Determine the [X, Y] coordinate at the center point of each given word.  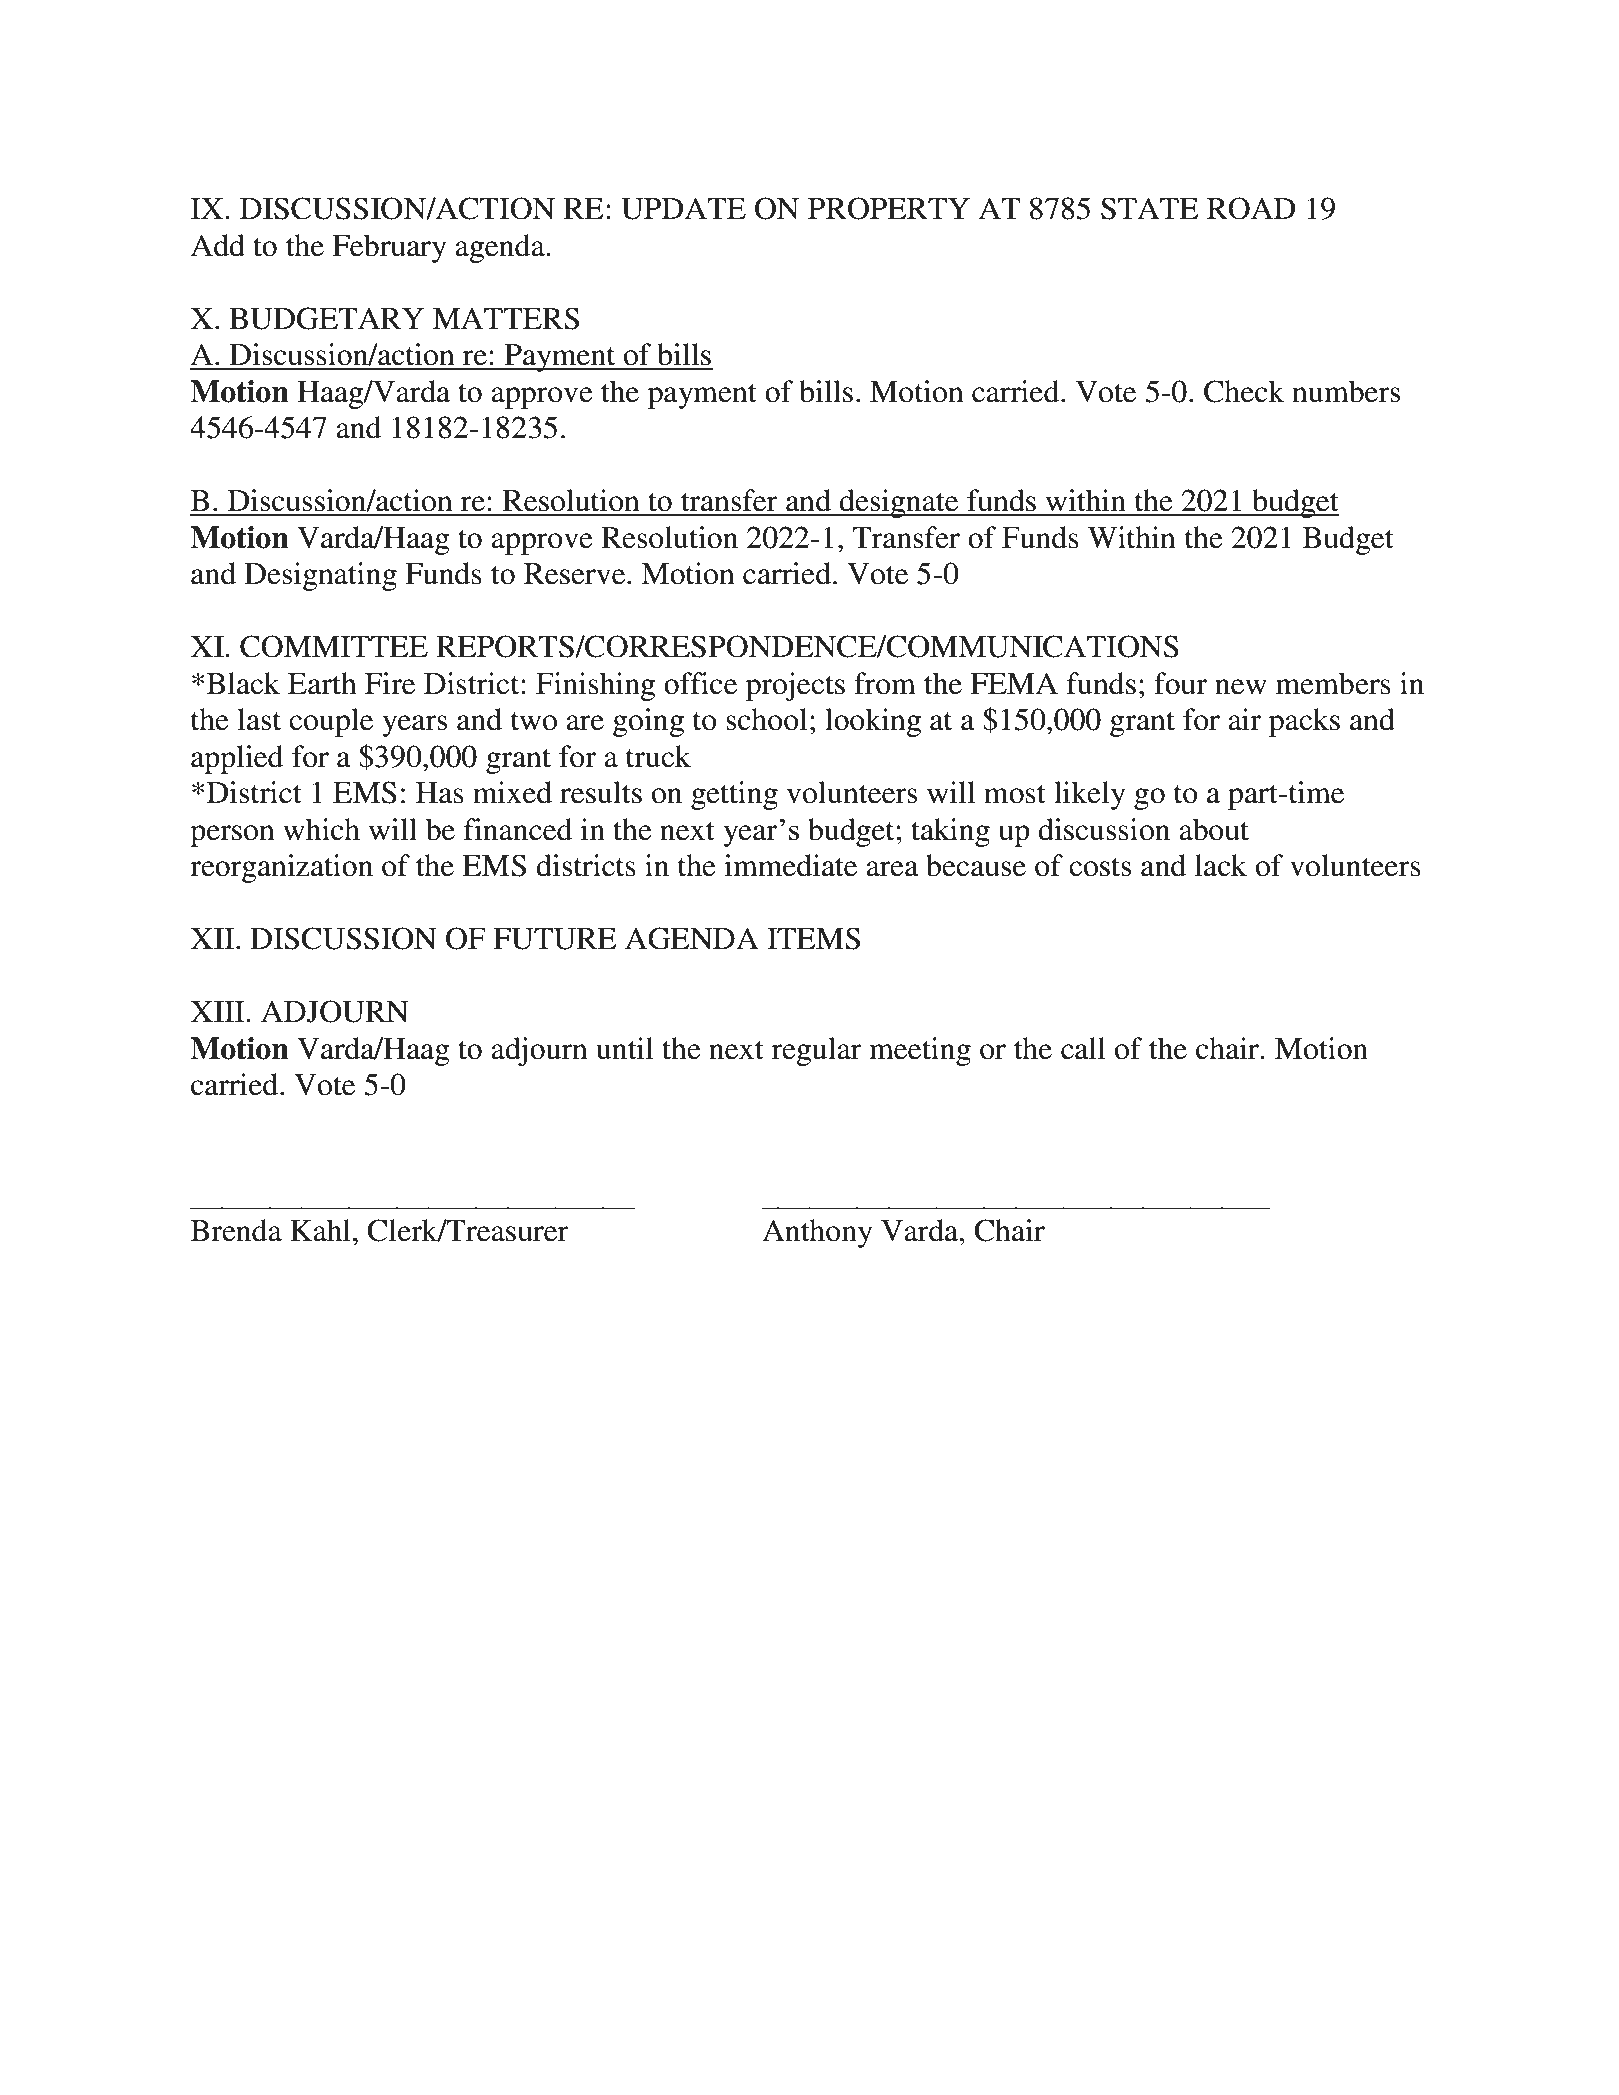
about [1214, 829]
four [1180, 683]
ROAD [1251, 208]
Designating [320, 576]
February [389, 248]
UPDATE [683, 208]
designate [899, 503]
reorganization [281, 868]
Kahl [320, 1230]
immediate [790, 865]
